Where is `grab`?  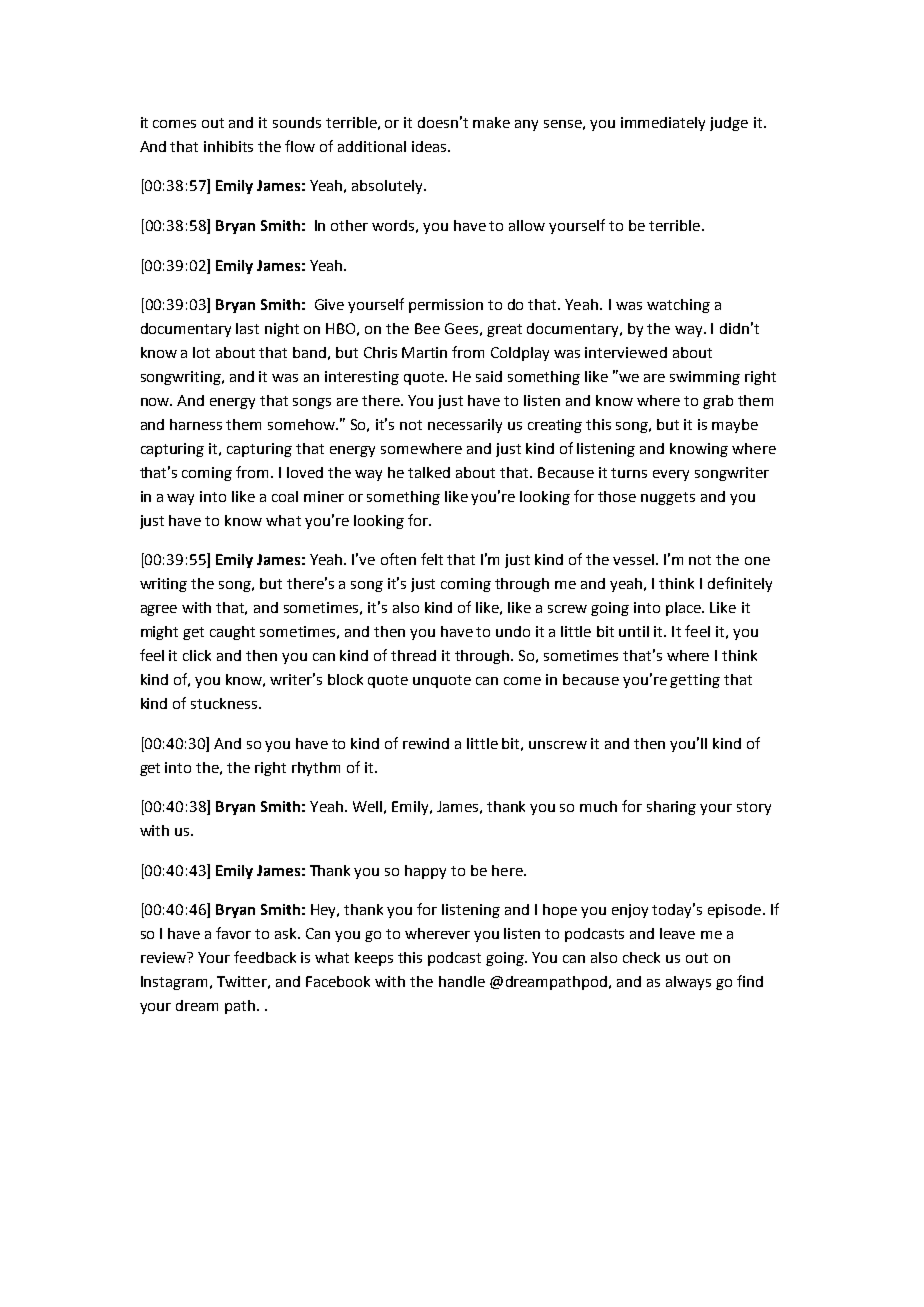
grab is located at coordinates (718, 402).
